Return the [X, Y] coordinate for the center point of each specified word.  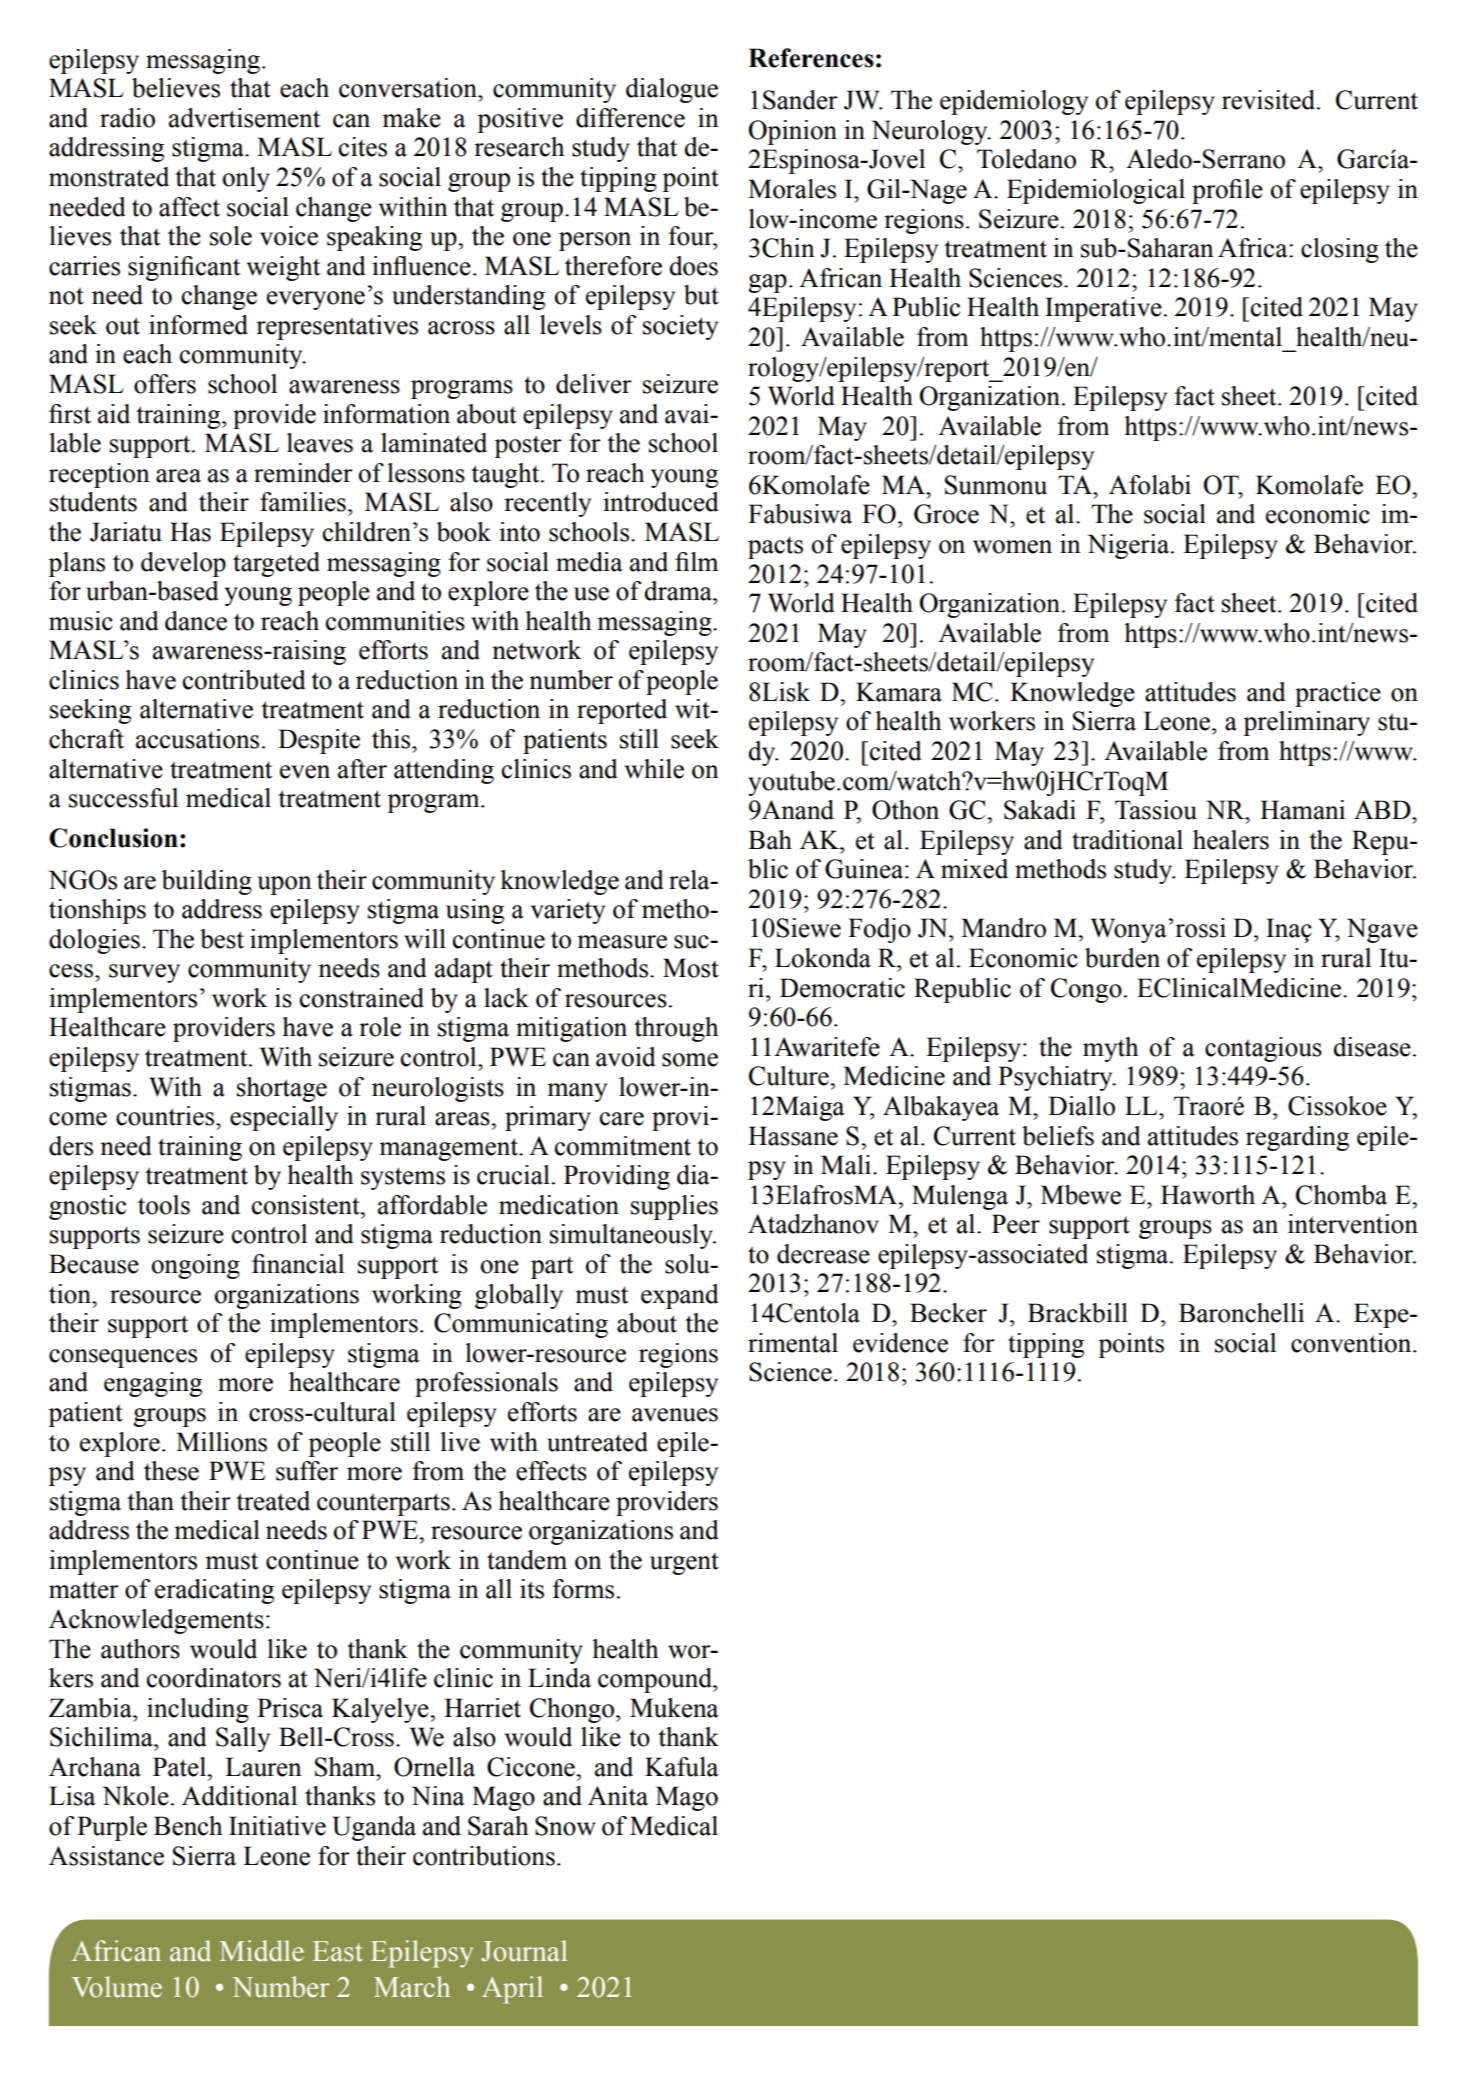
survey [144, 973]
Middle [262, 1951]
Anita [618, 1796]
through [676, 1029]
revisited [1270, 100]
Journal [524, 1951]
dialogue [672, 90]
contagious [1263, 1049]
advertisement [244, 118]
